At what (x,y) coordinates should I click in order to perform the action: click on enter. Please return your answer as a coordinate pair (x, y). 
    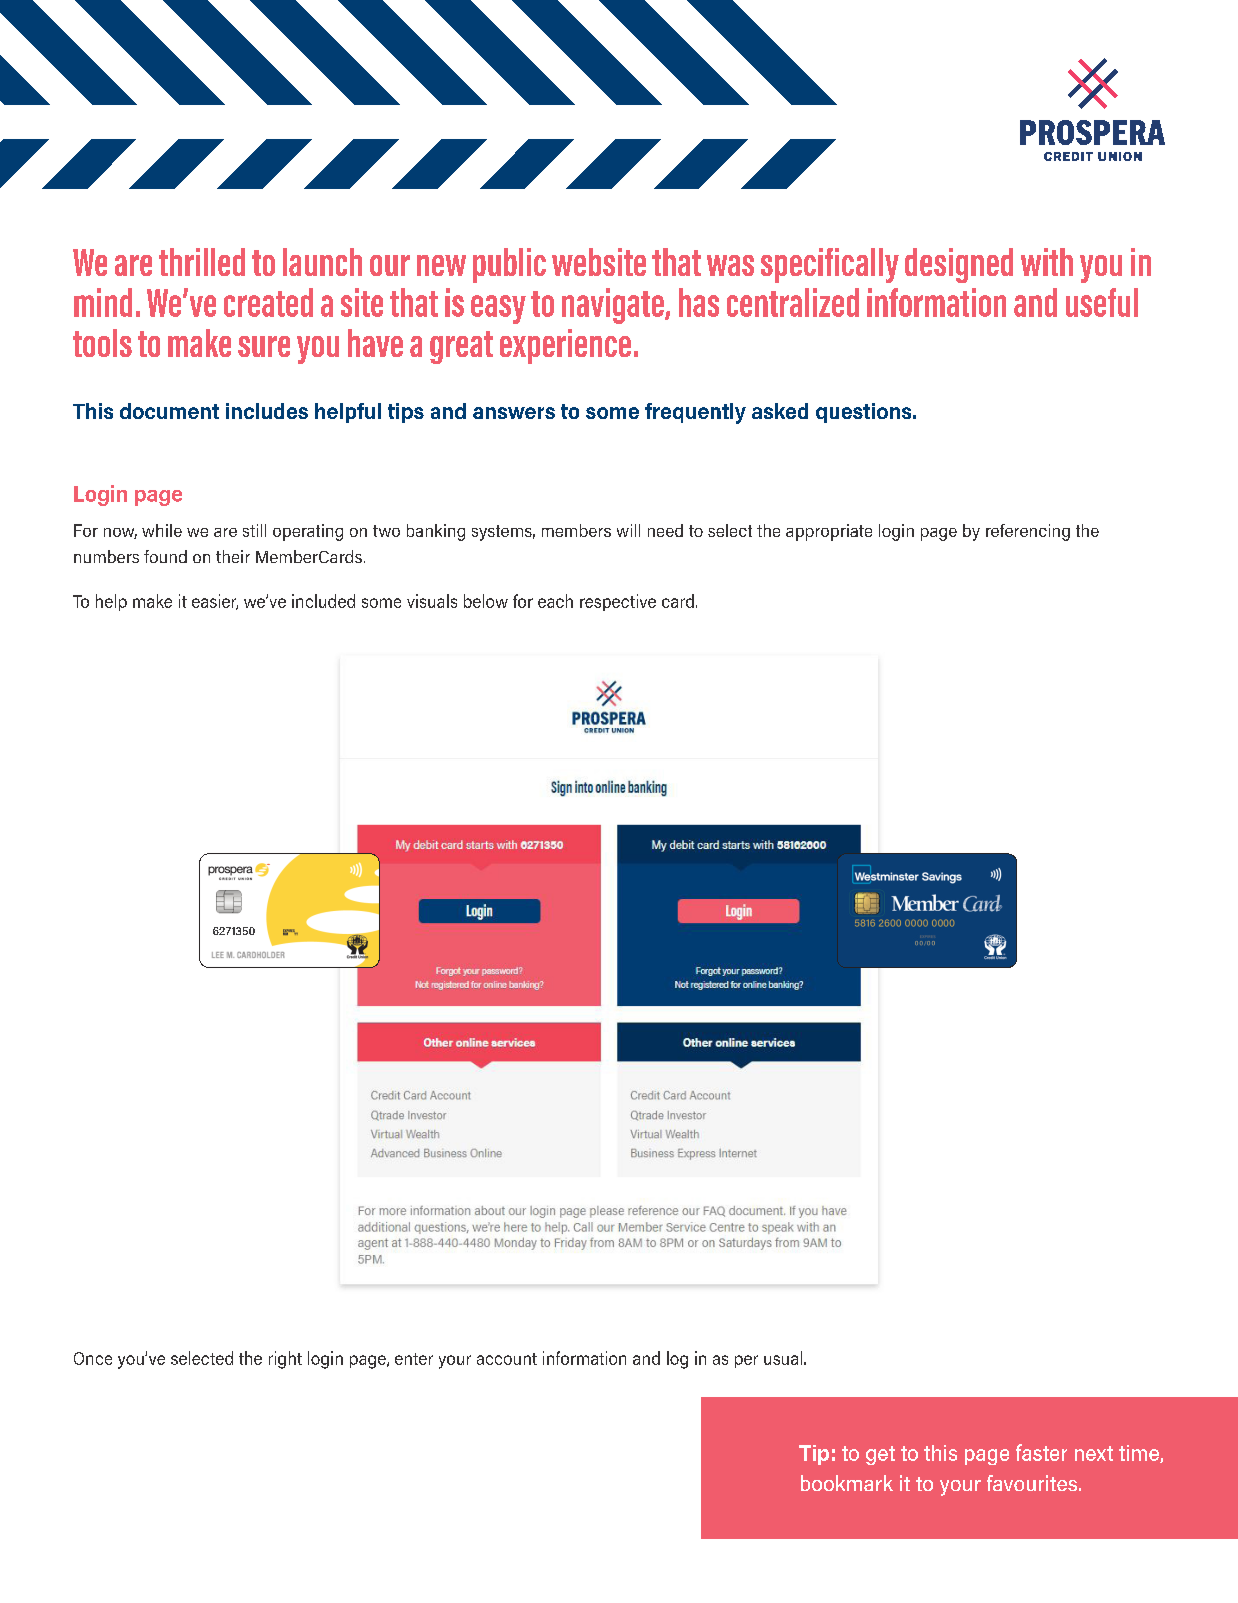
    Looking at the image, I should click on (414, 1359).
